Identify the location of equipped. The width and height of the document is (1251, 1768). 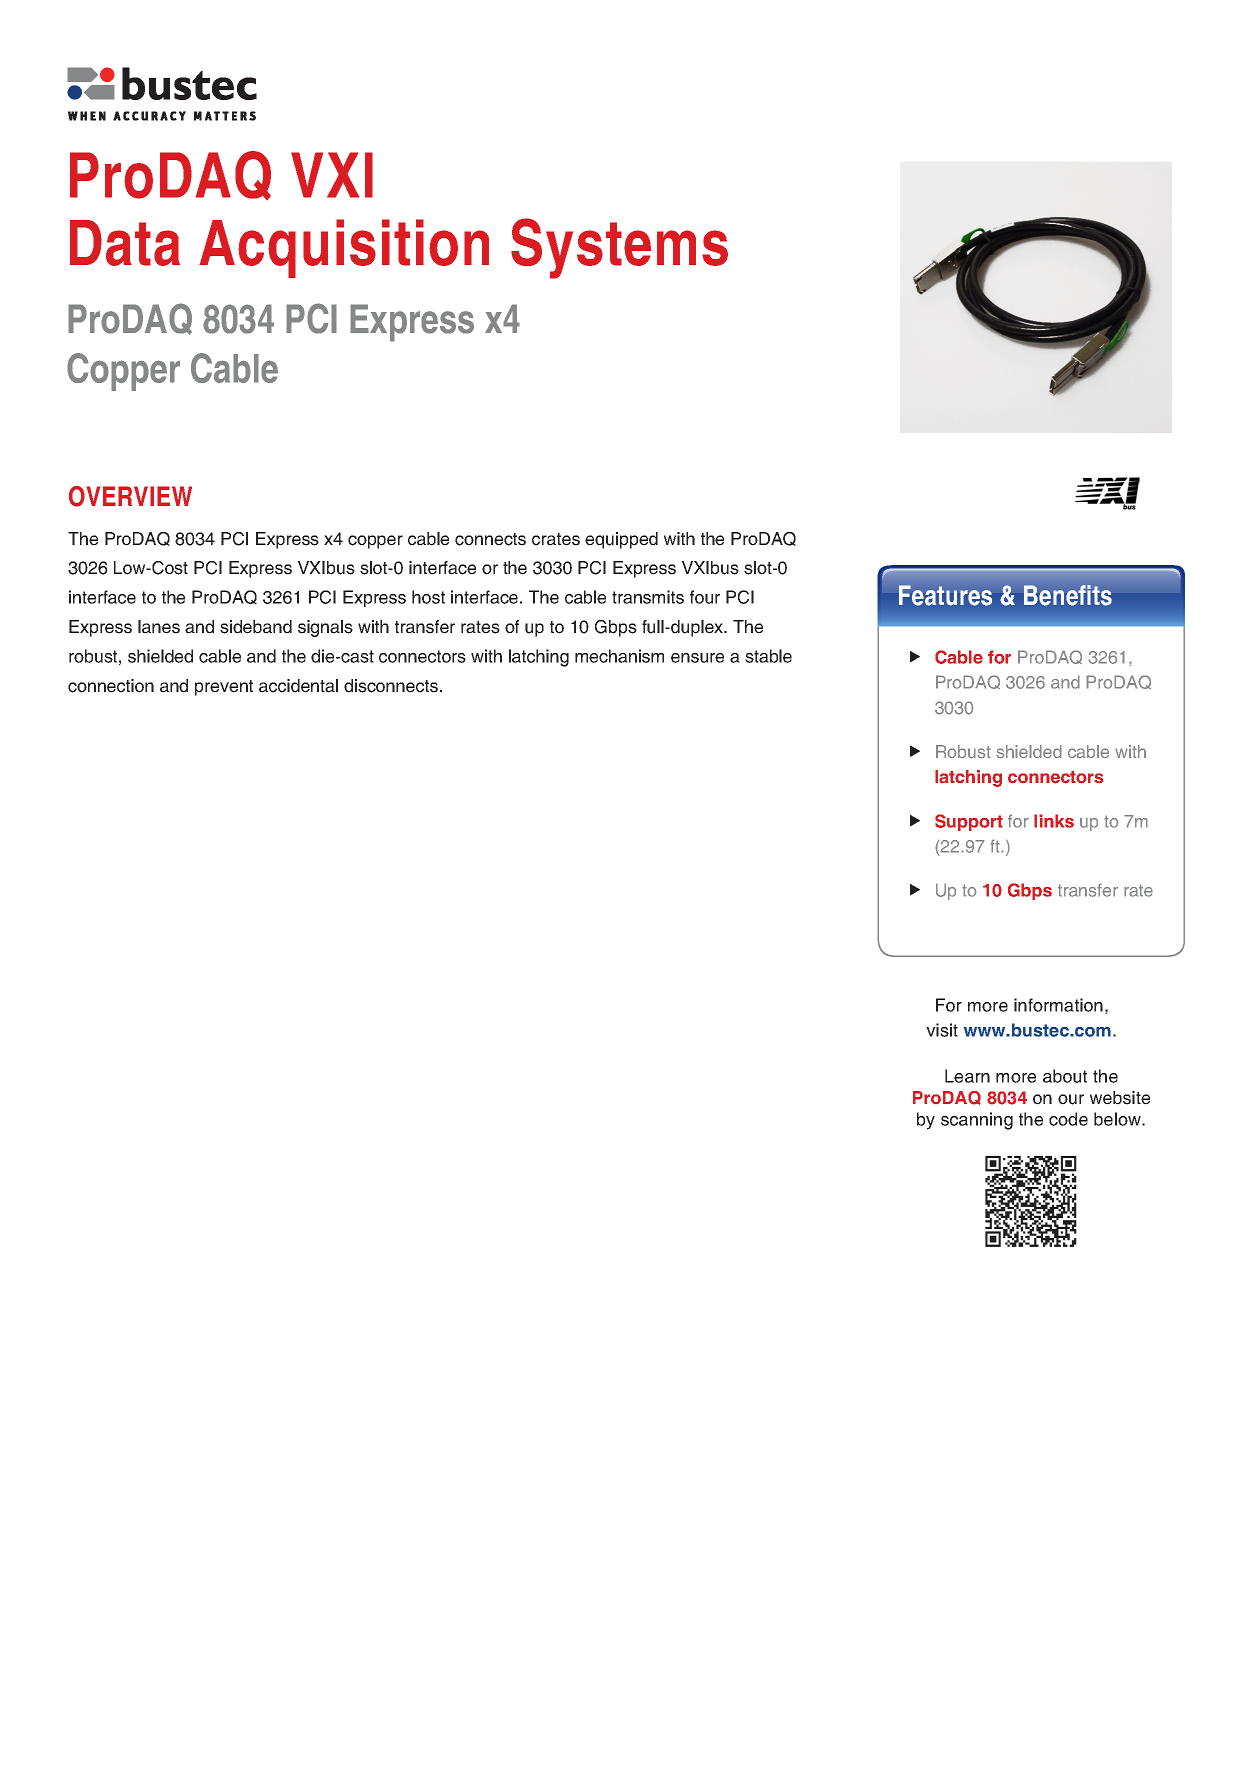
(621, 540).
